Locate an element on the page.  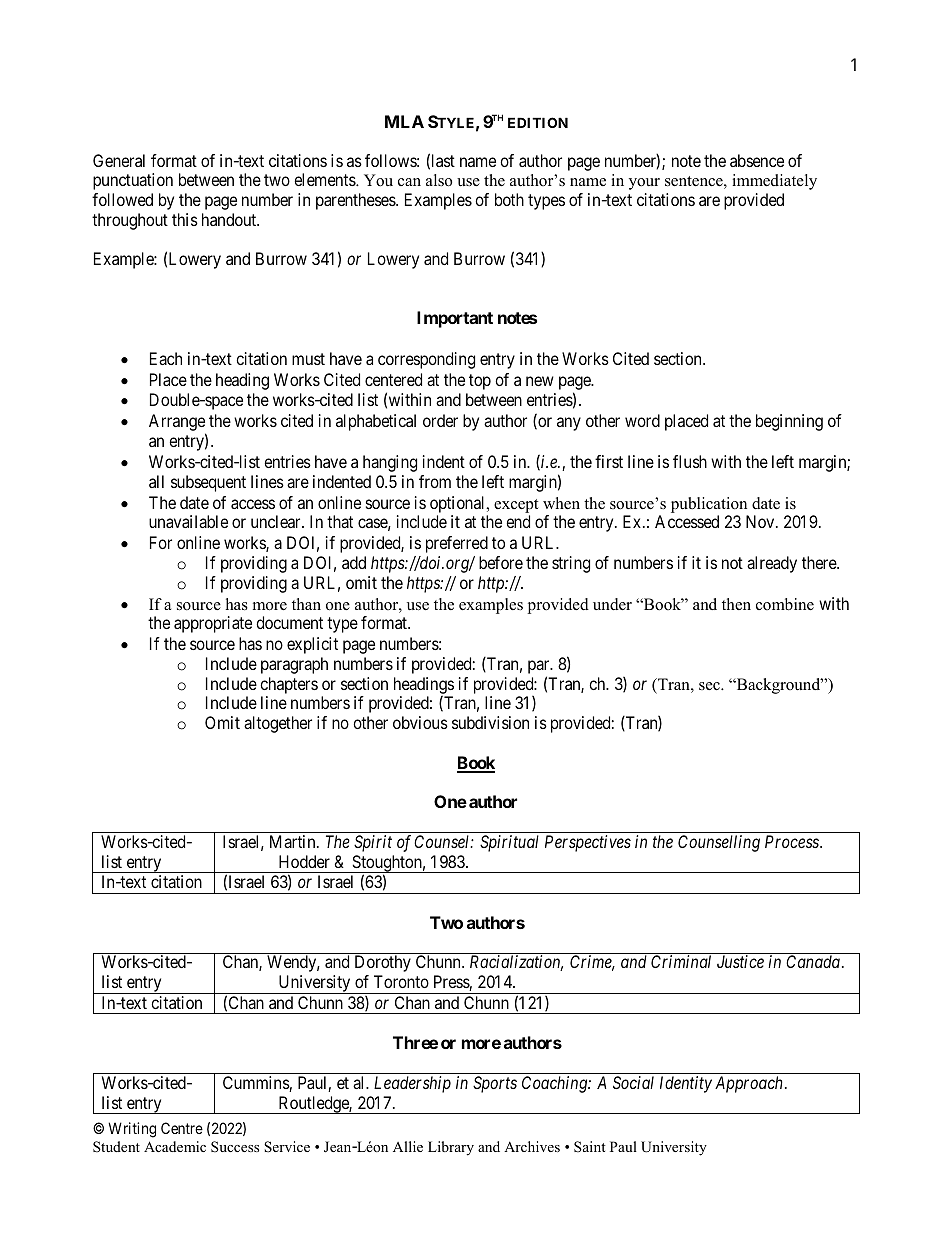
Centre is located at coordinates (182, 1128).
